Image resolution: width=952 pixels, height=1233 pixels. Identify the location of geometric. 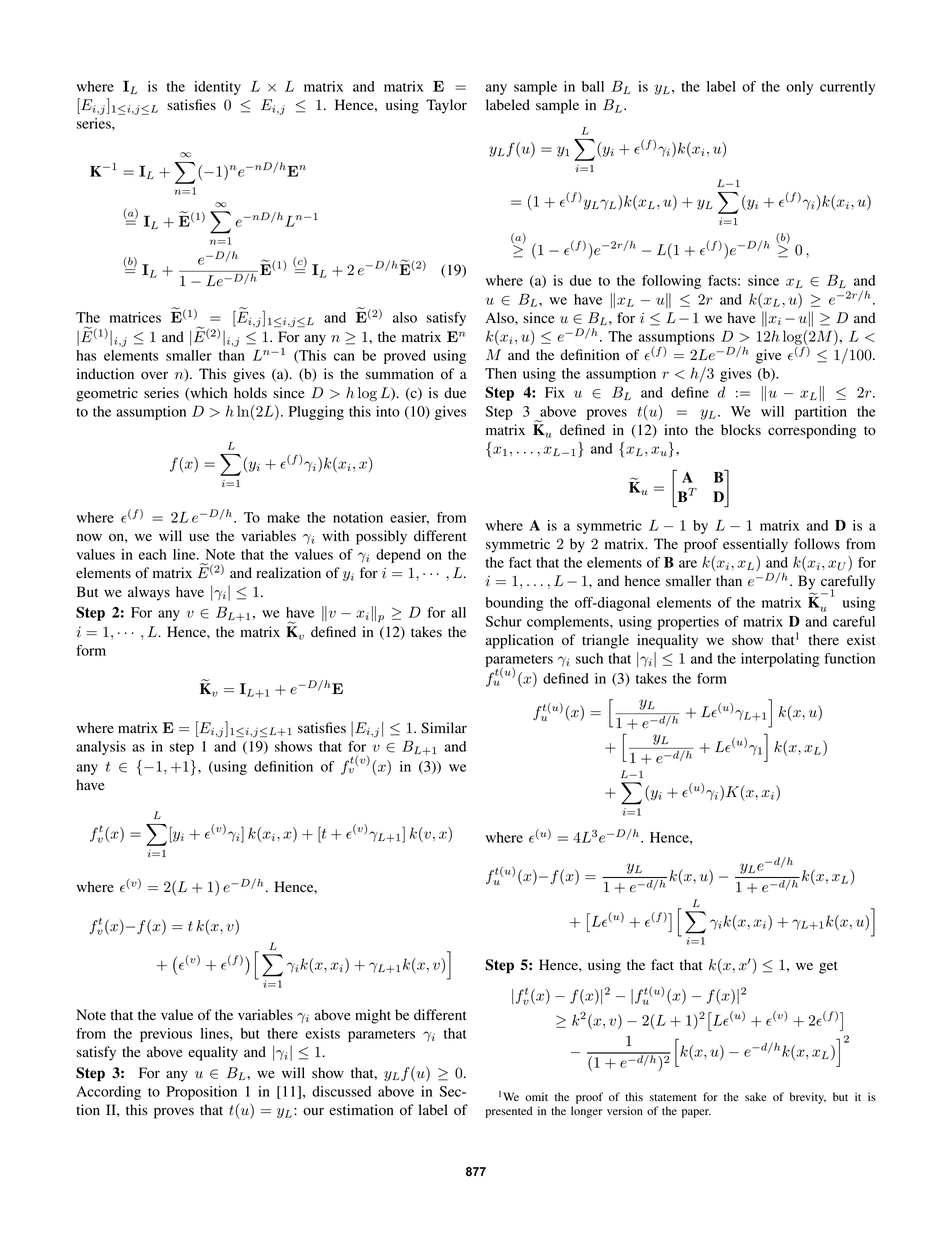
(107, 394).
